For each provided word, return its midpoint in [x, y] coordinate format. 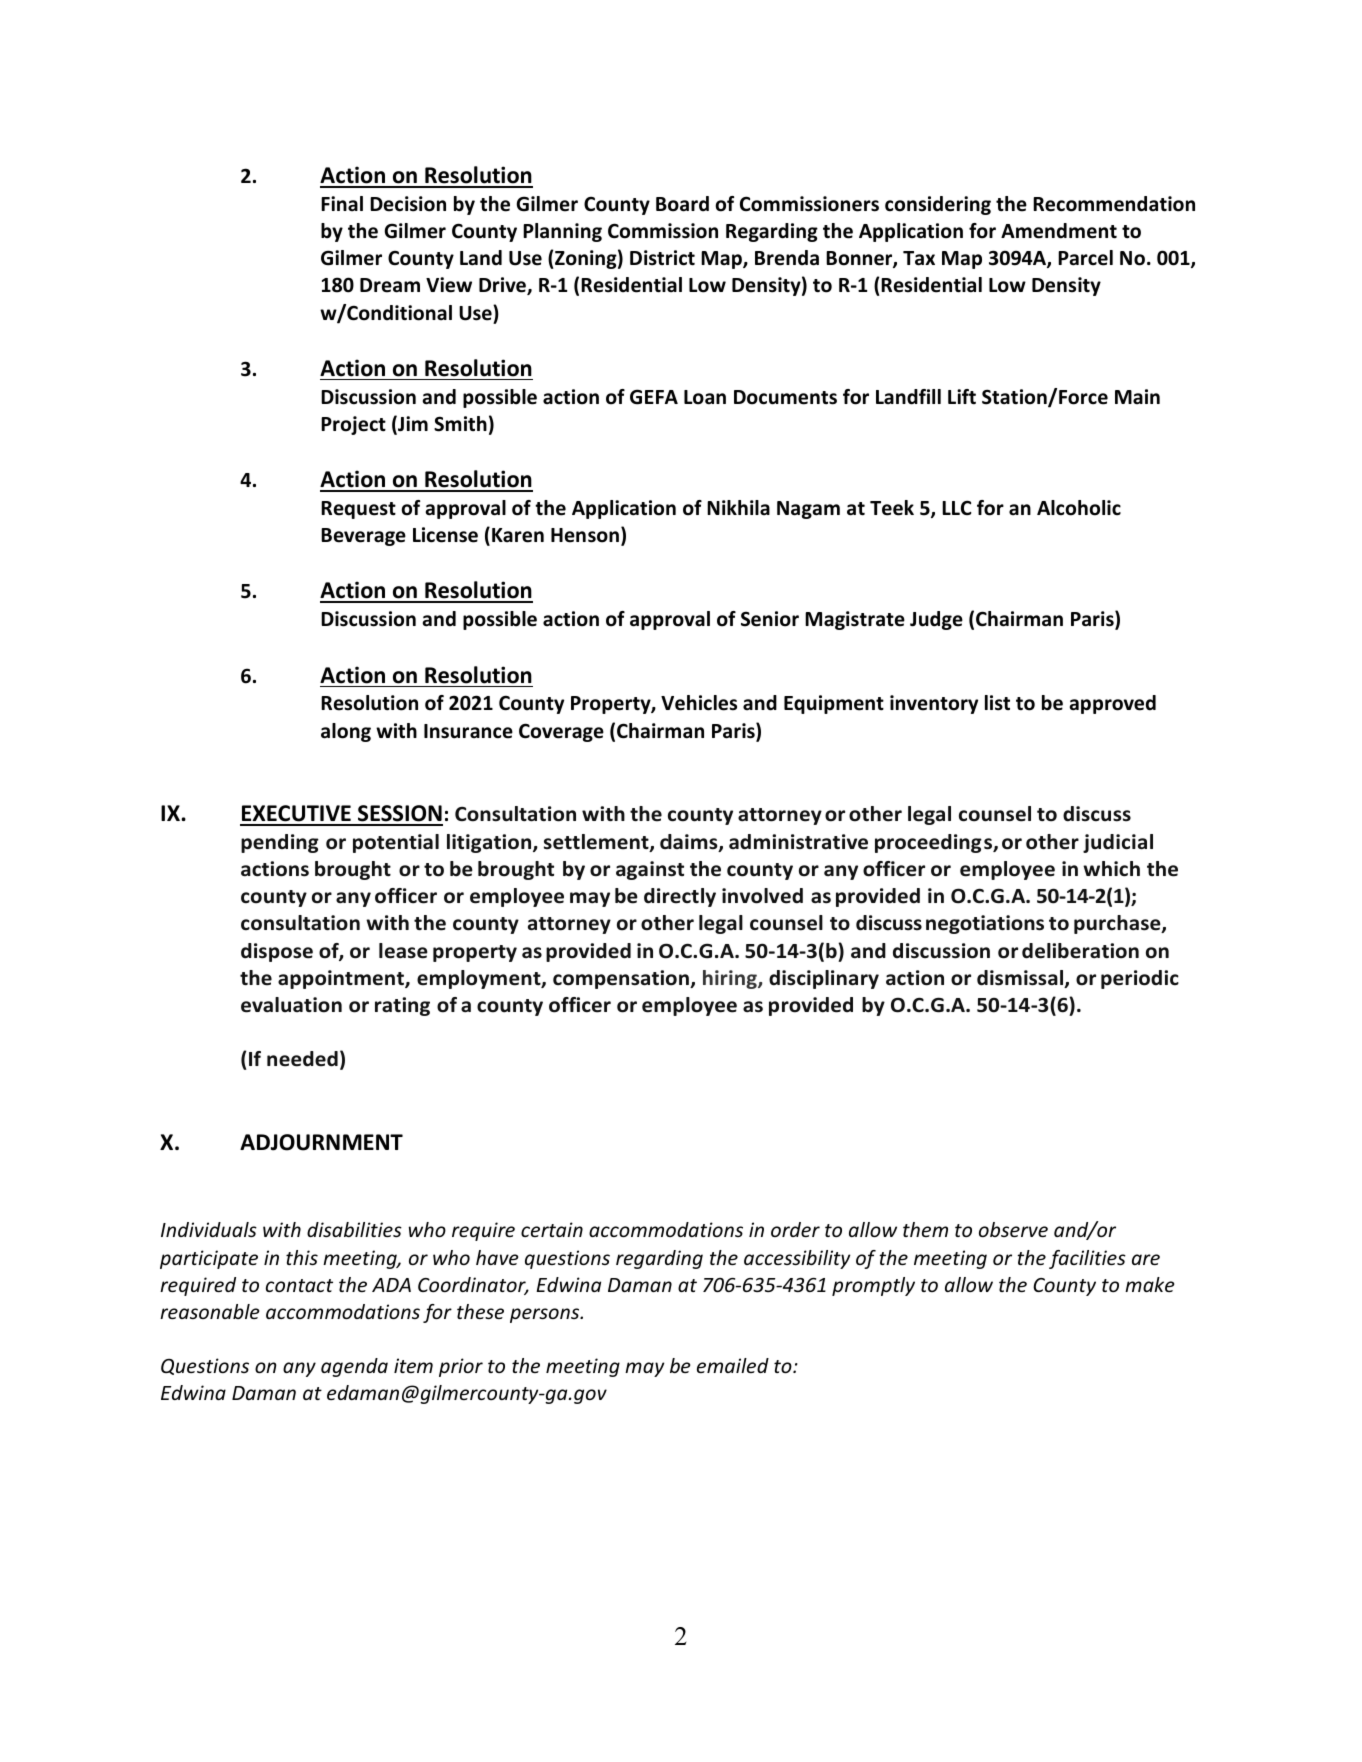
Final [342, 204]
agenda [354, 1367]
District [662, 258]
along [346, 732]
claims [690, 843]
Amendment [1059, 231]
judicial [1118, 843]
